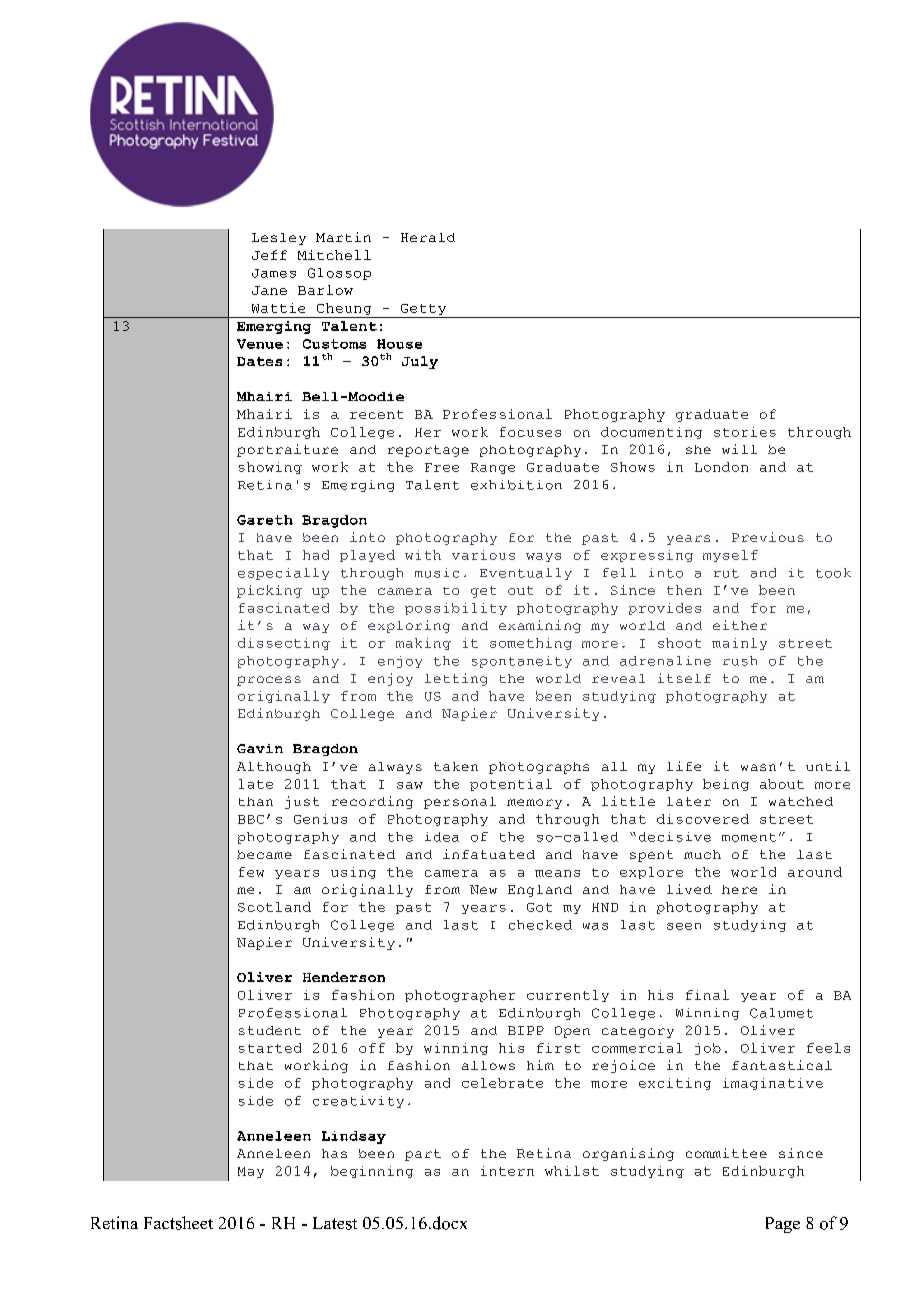 The width and height of the screenshot is (924, 1308). What do you see at coordinates (526, 574) in the screenshot?
I see `Eventually` at bounding box center [526, 574].
